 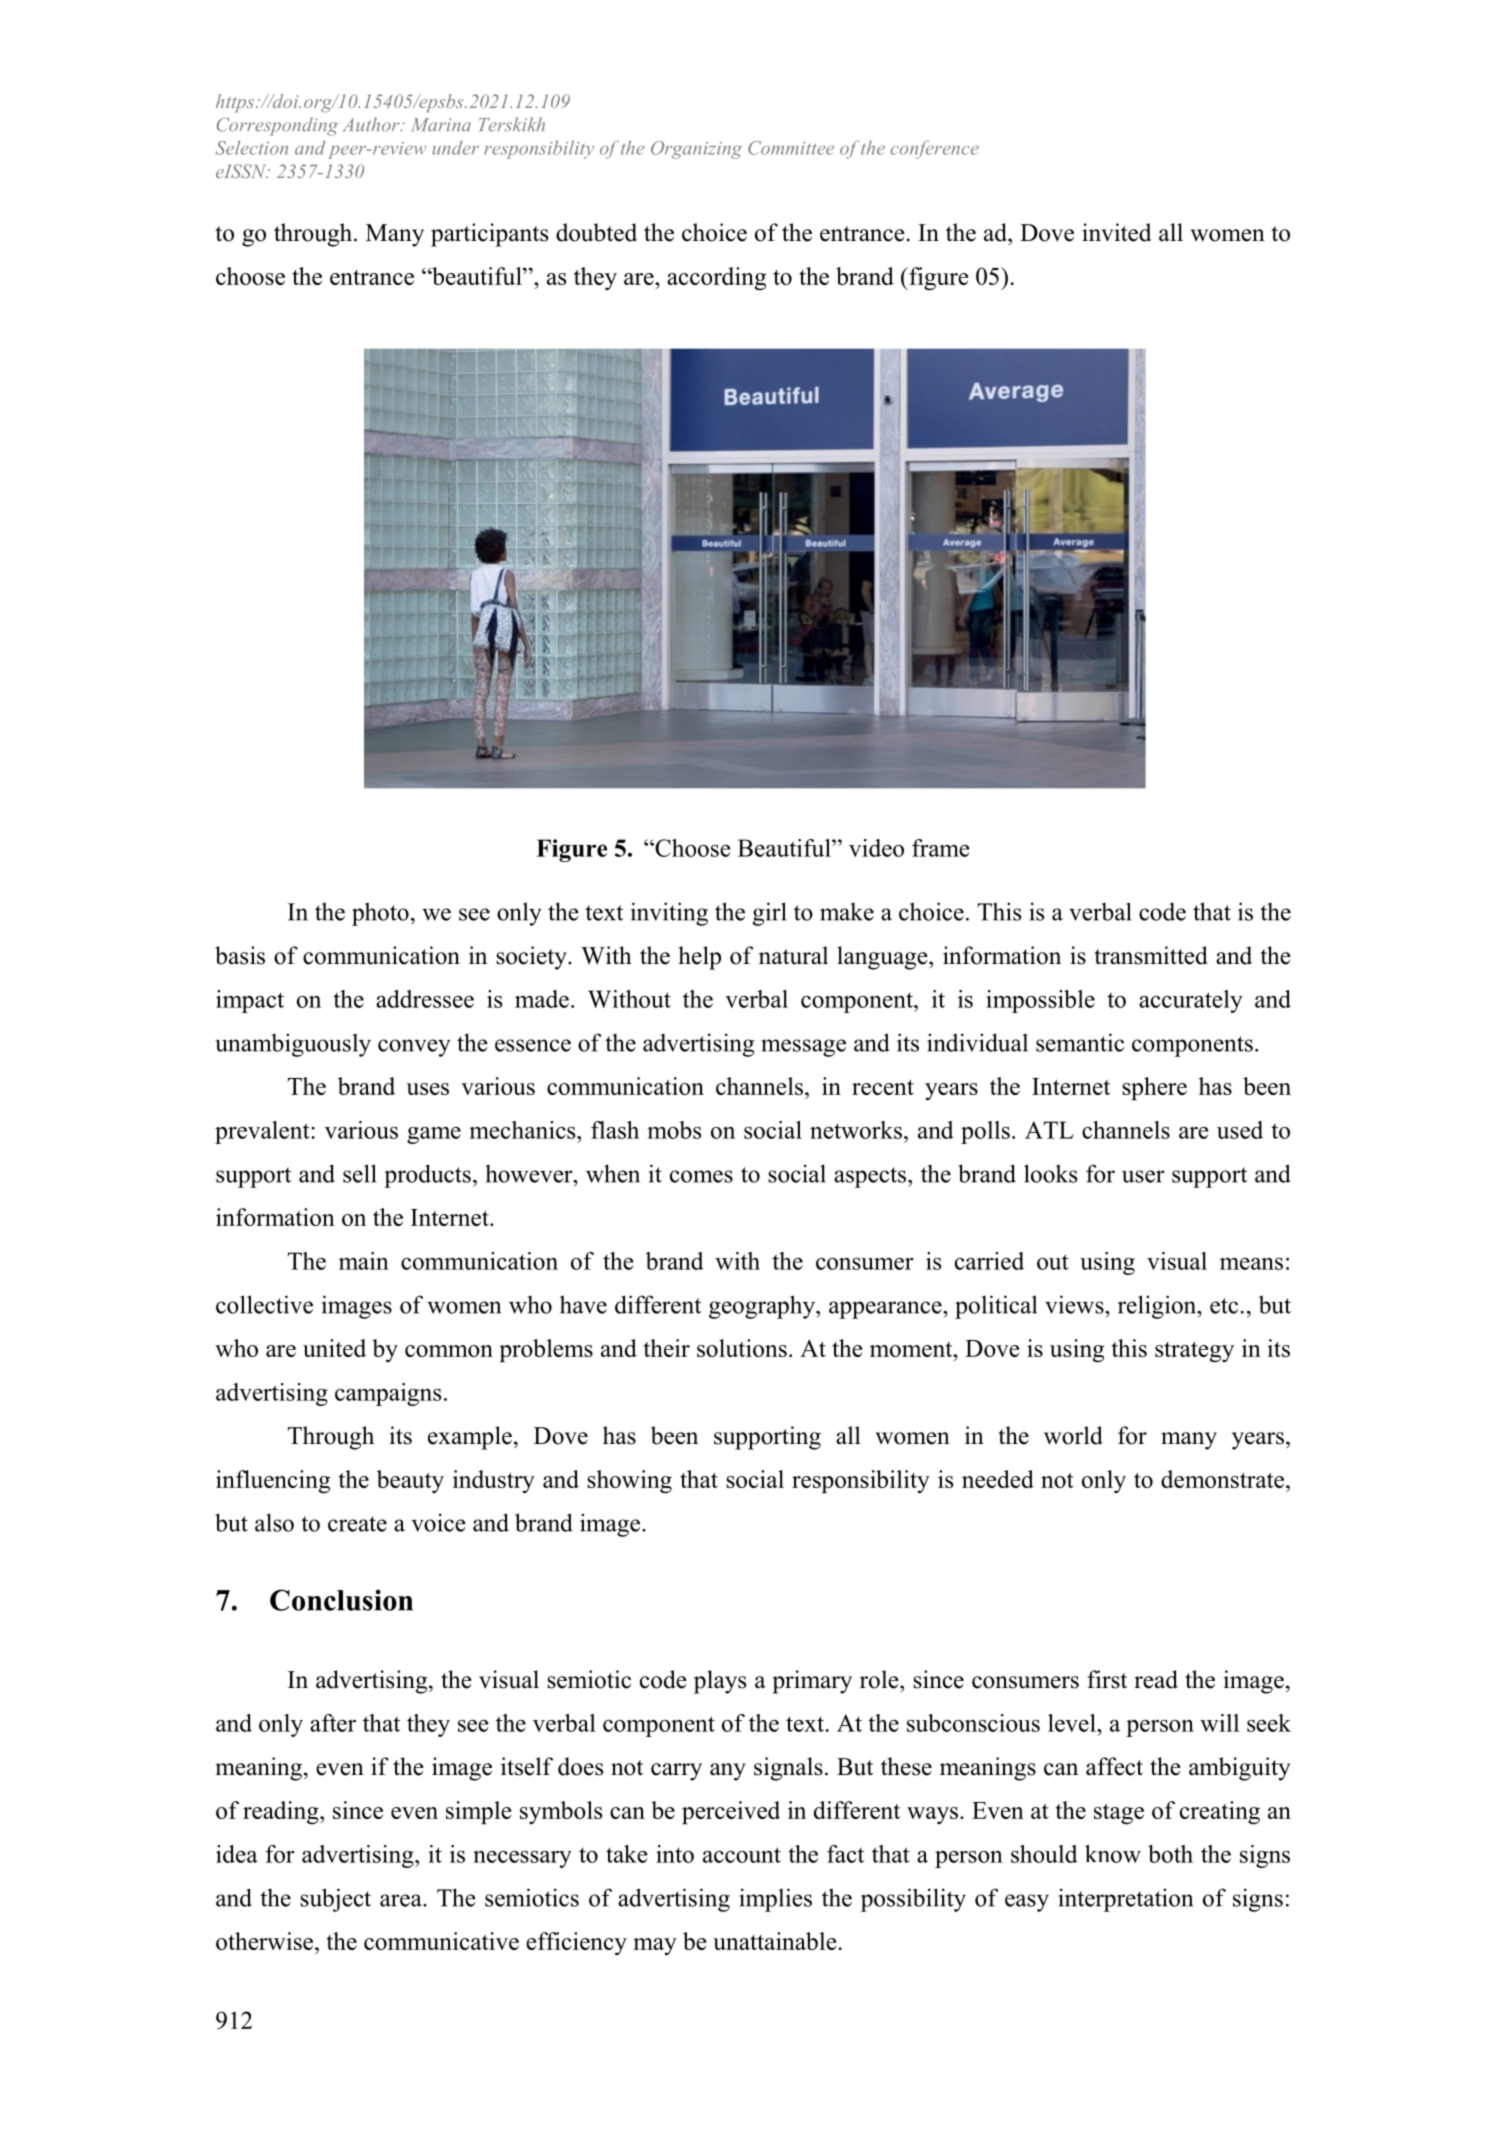 I want to click on message, so click(x=803, y=1048).
